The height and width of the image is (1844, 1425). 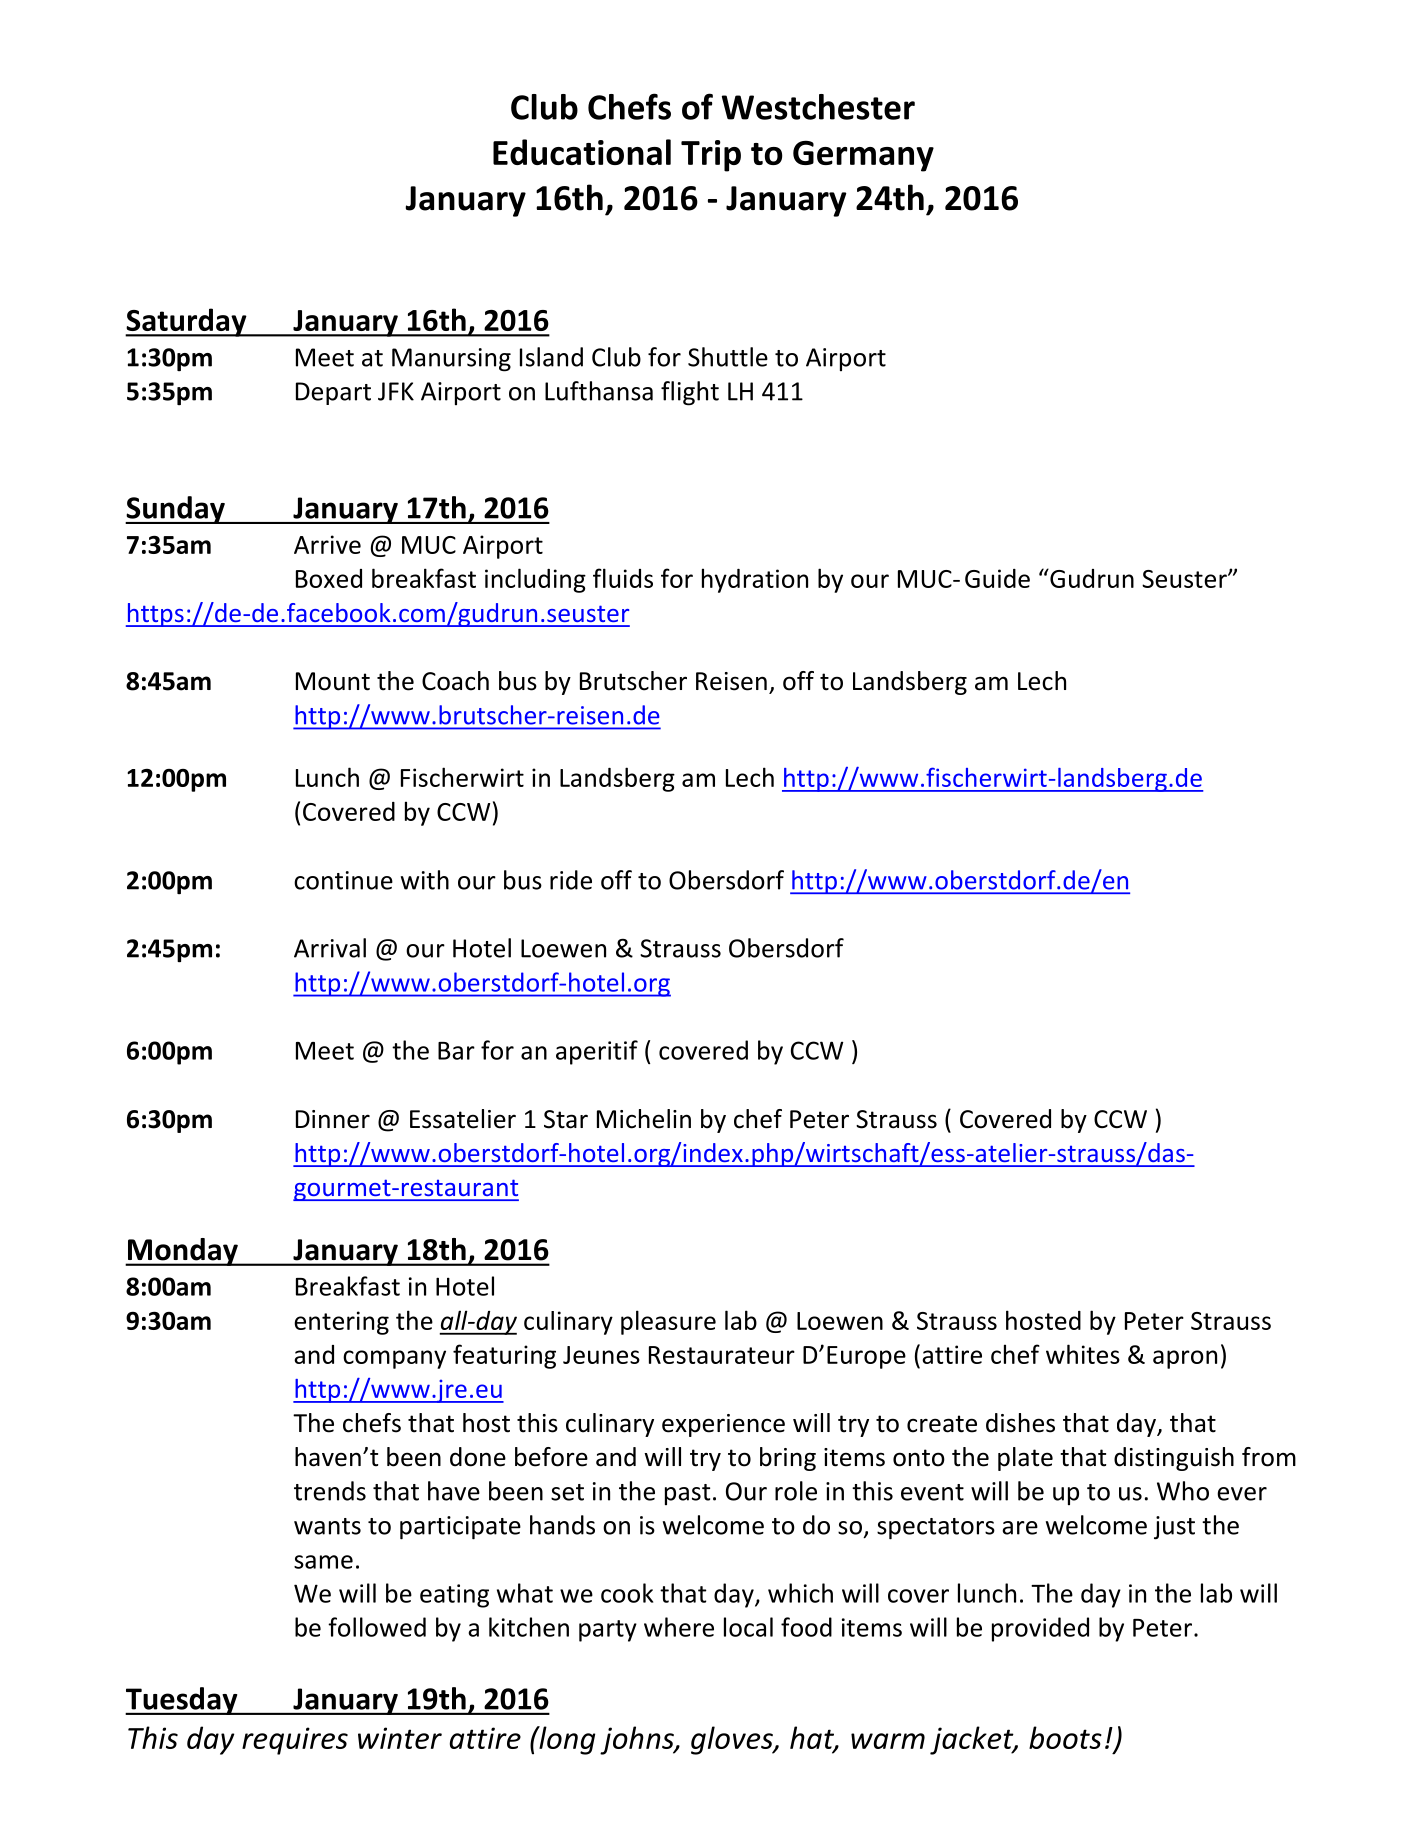 What do you see at coordinates (187, 322) in the image?
I see `Saturday` at bounding box center [187, 322].
